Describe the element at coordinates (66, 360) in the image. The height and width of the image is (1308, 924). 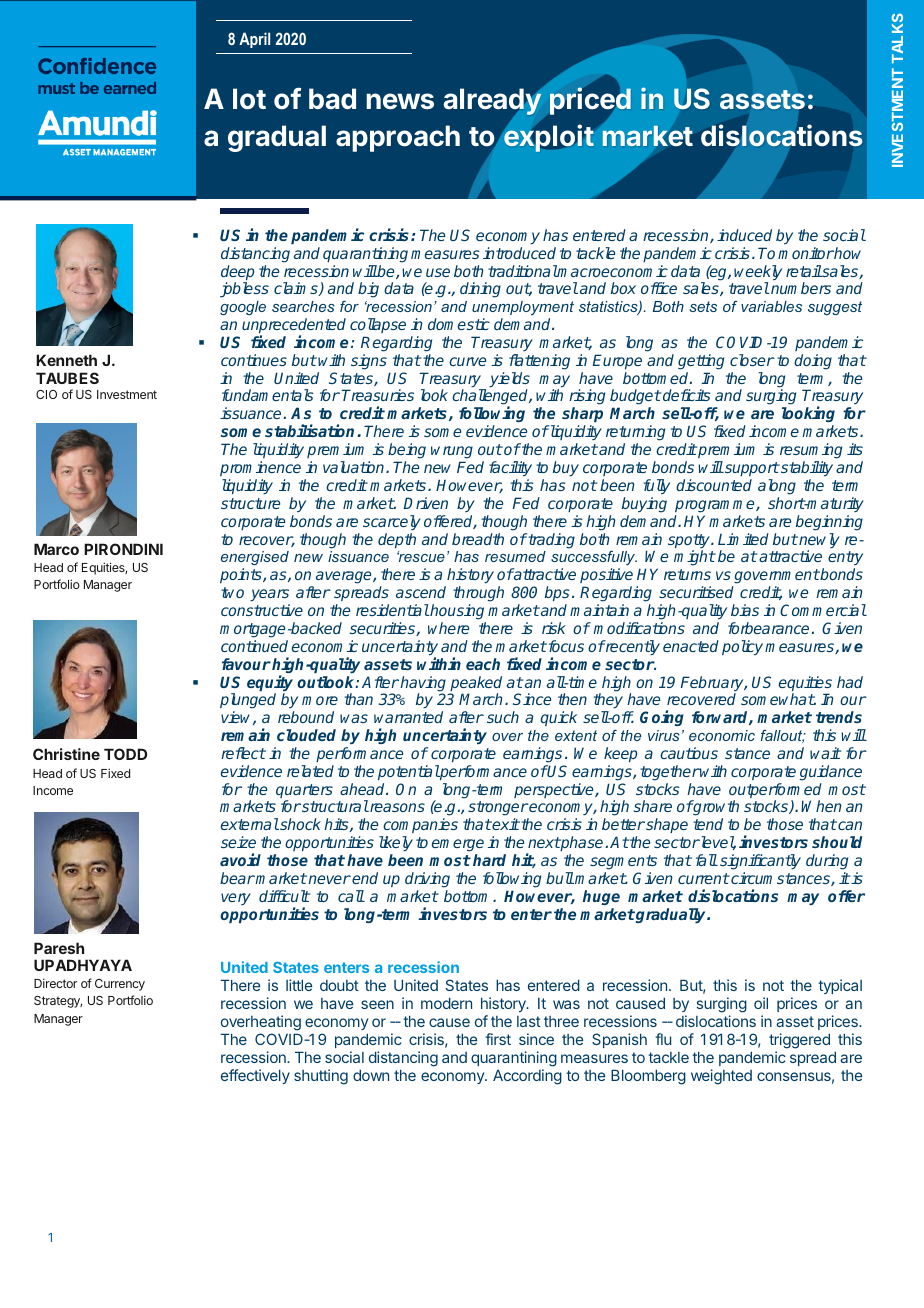
I see `Kenneth` at that location.
